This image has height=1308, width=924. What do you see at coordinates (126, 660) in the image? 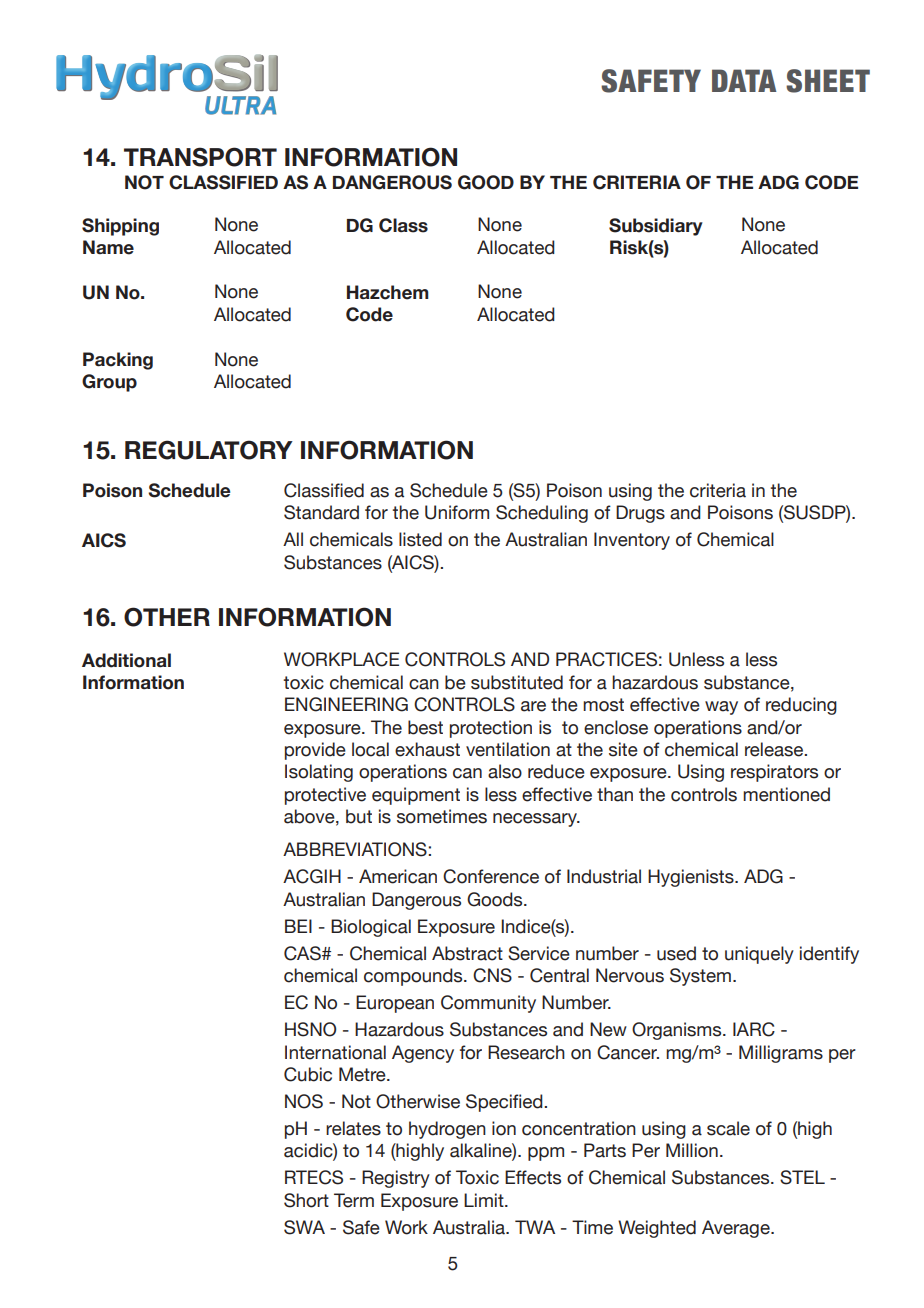
I see `Additional` at bounding box center [126, 660].
